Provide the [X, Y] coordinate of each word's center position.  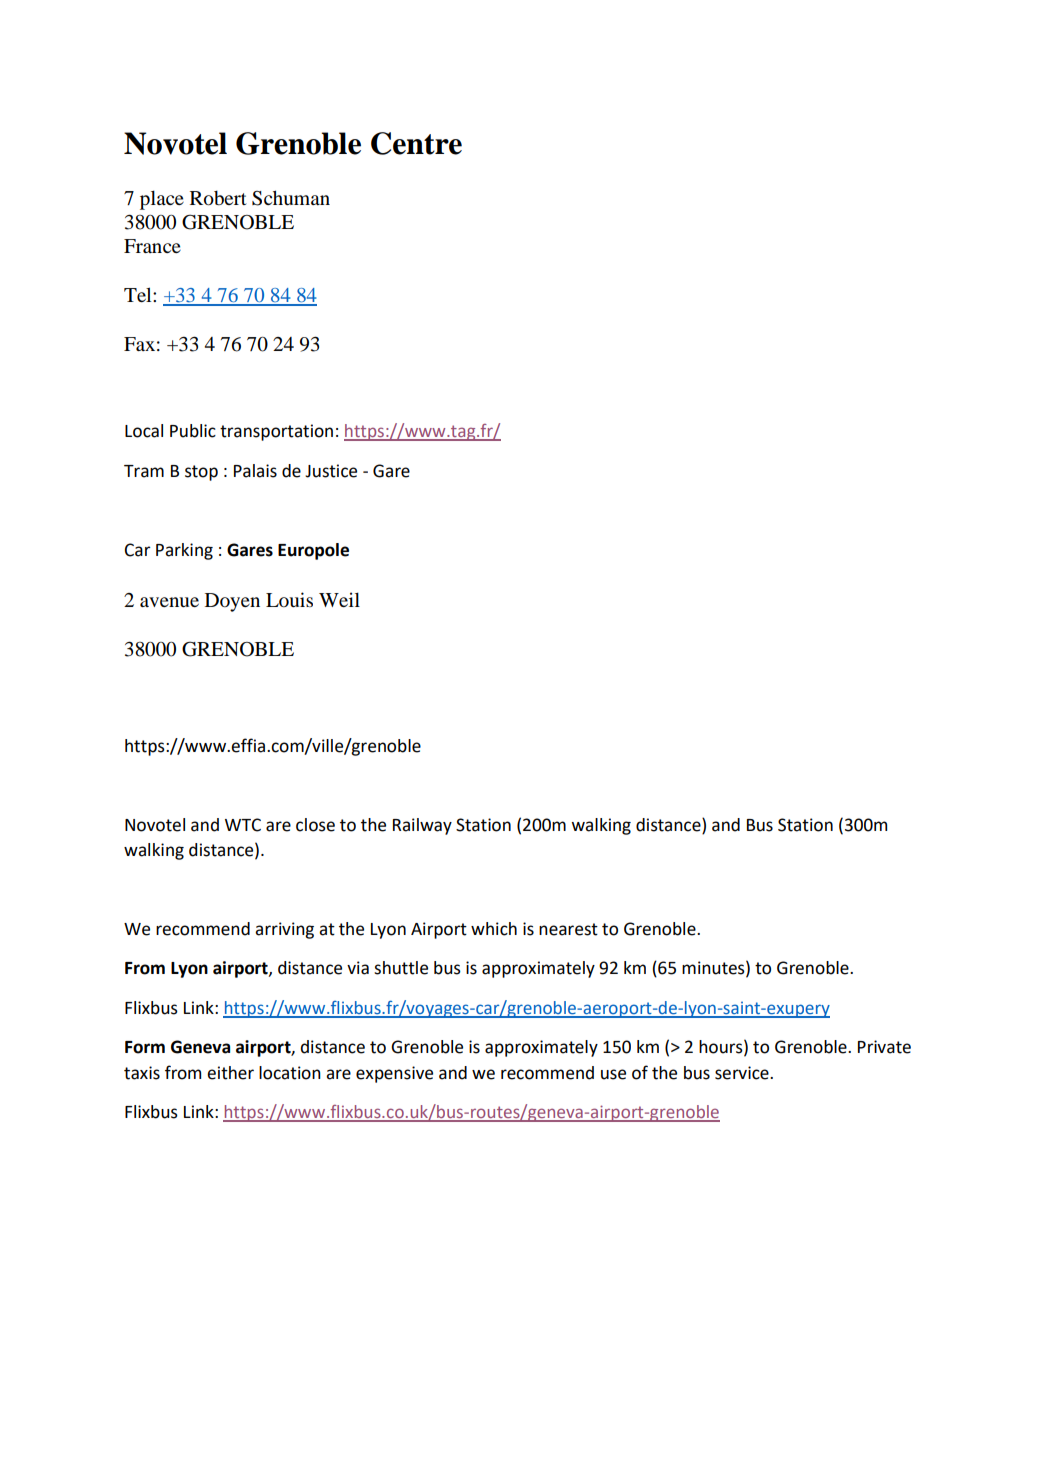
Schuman [291, 198]
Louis [289, 599]
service [743, 1073]
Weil [339, 599]
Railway [422, 826]
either [230, 1073]
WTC [243, 825]
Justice [331, 471]
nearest [568, 929]
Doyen [232, 602]
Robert [218, 198]
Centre [416, 143]
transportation [276, 432]
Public [193, 431]
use [613, 1074]
